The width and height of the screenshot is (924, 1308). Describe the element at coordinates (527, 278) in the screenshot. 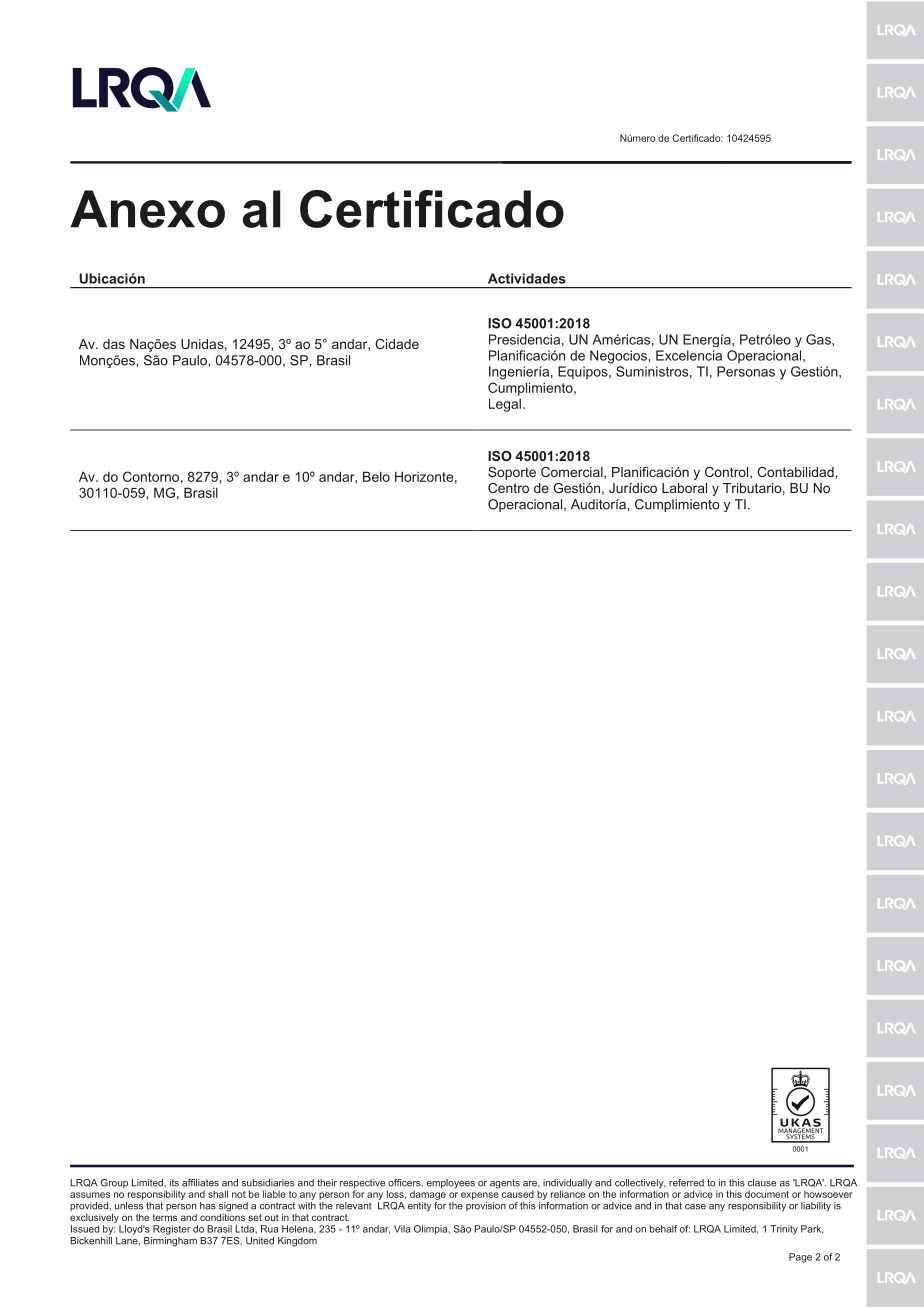

I see `Actividades` at that location.
